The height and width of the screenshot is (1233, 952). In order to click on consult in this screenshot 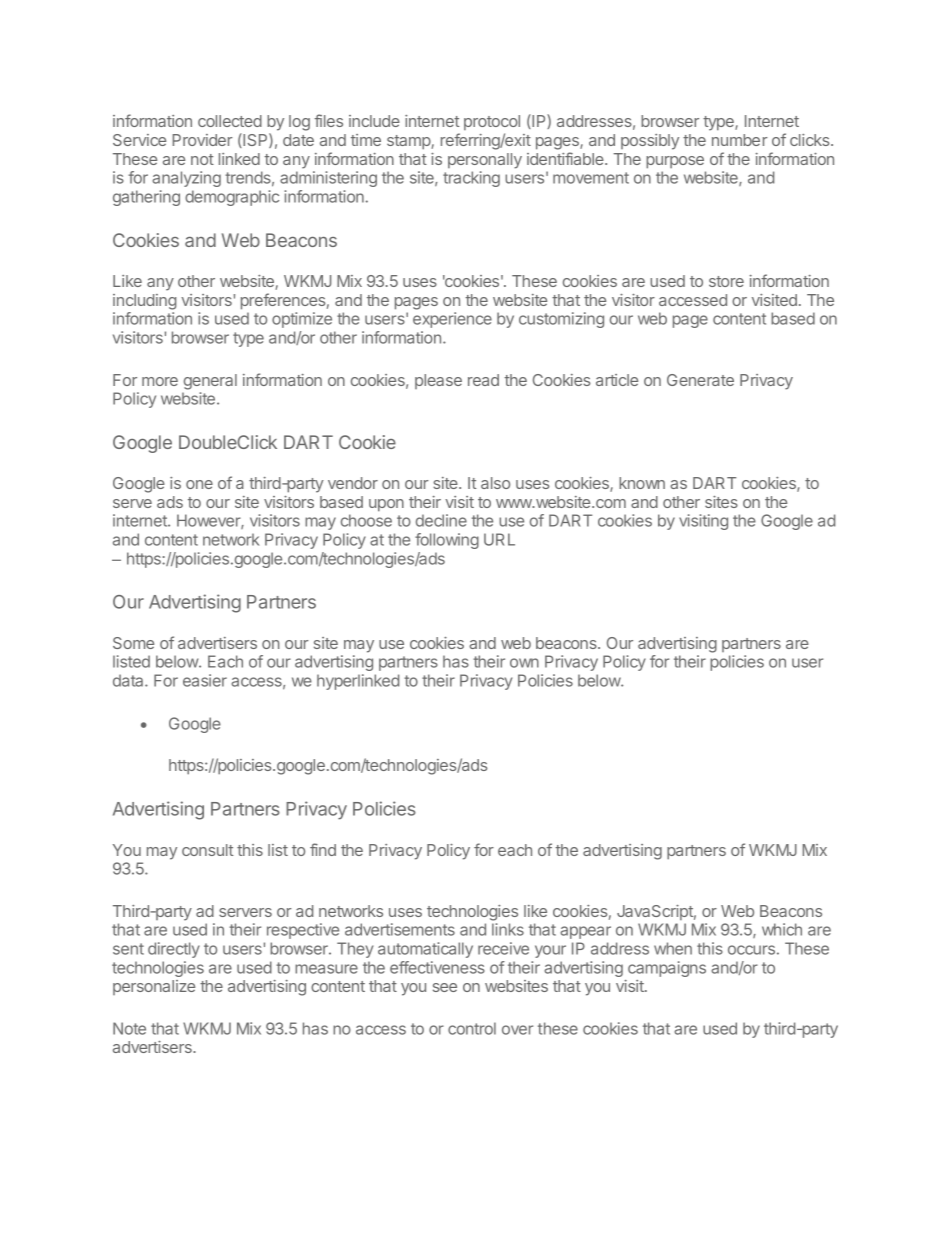, I will do `click(207, 850)`.
